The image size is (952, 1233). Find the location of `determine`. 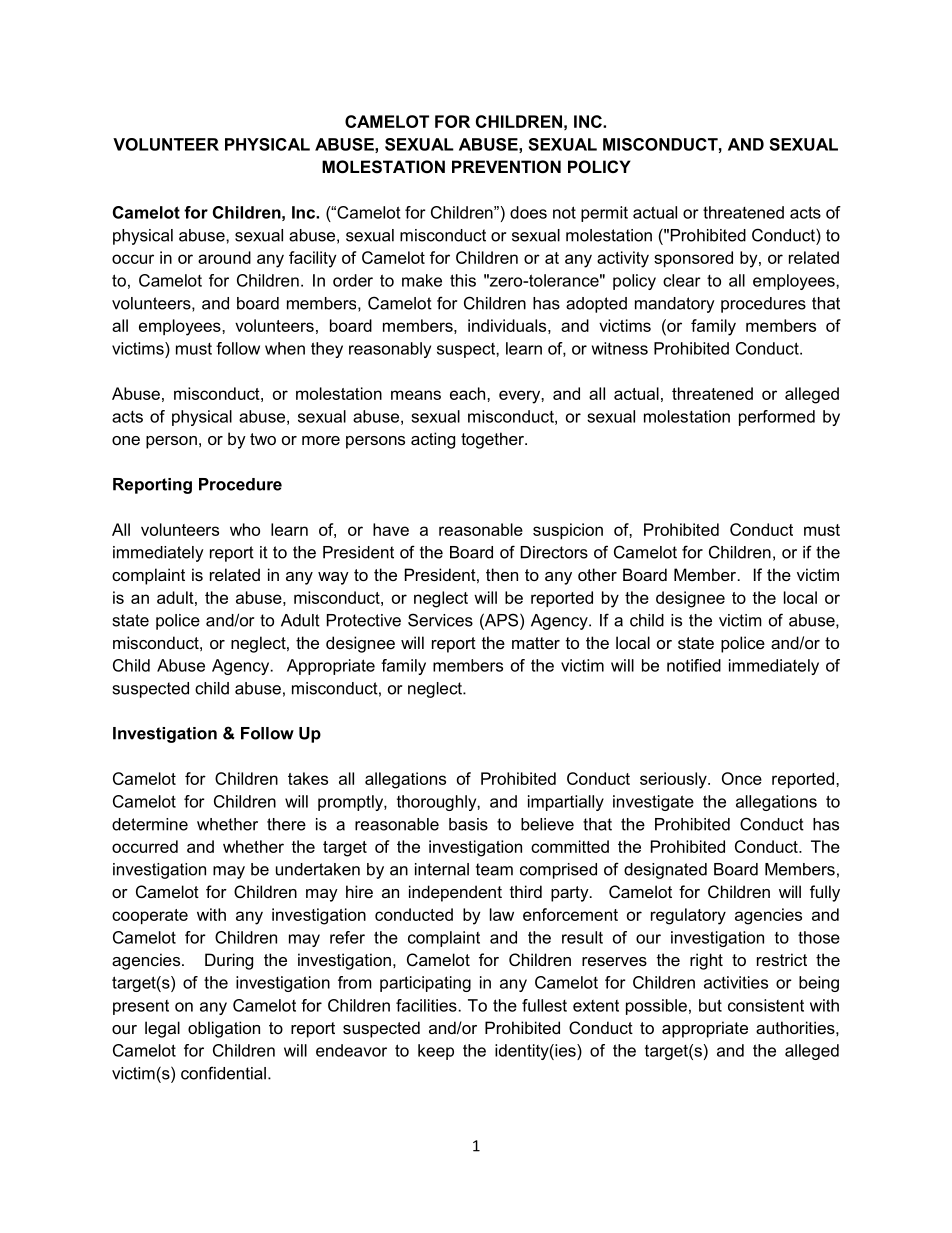

determine is located at coordinates (150, 824).
